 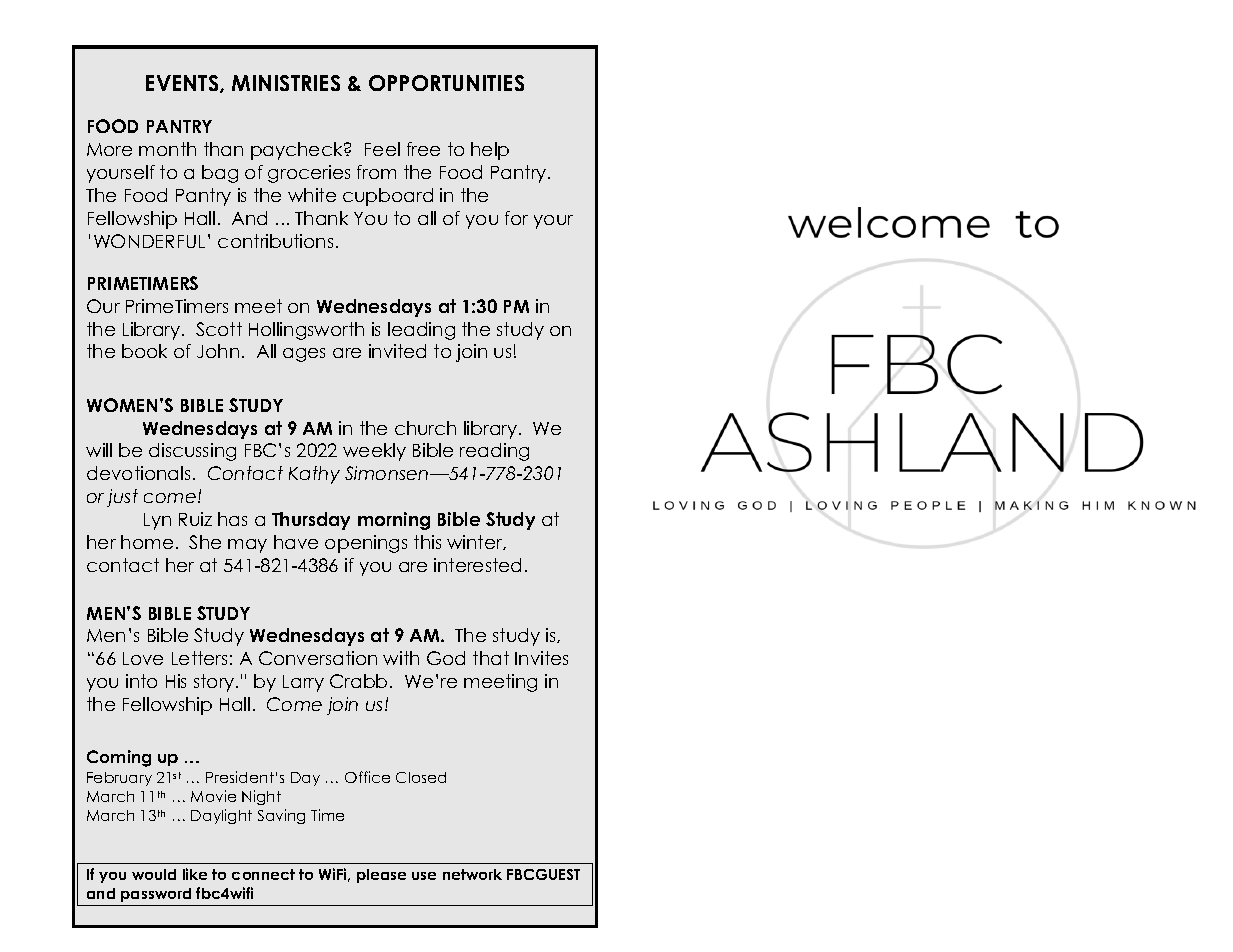 I want to click on leading, so click(x=421, y=331).
